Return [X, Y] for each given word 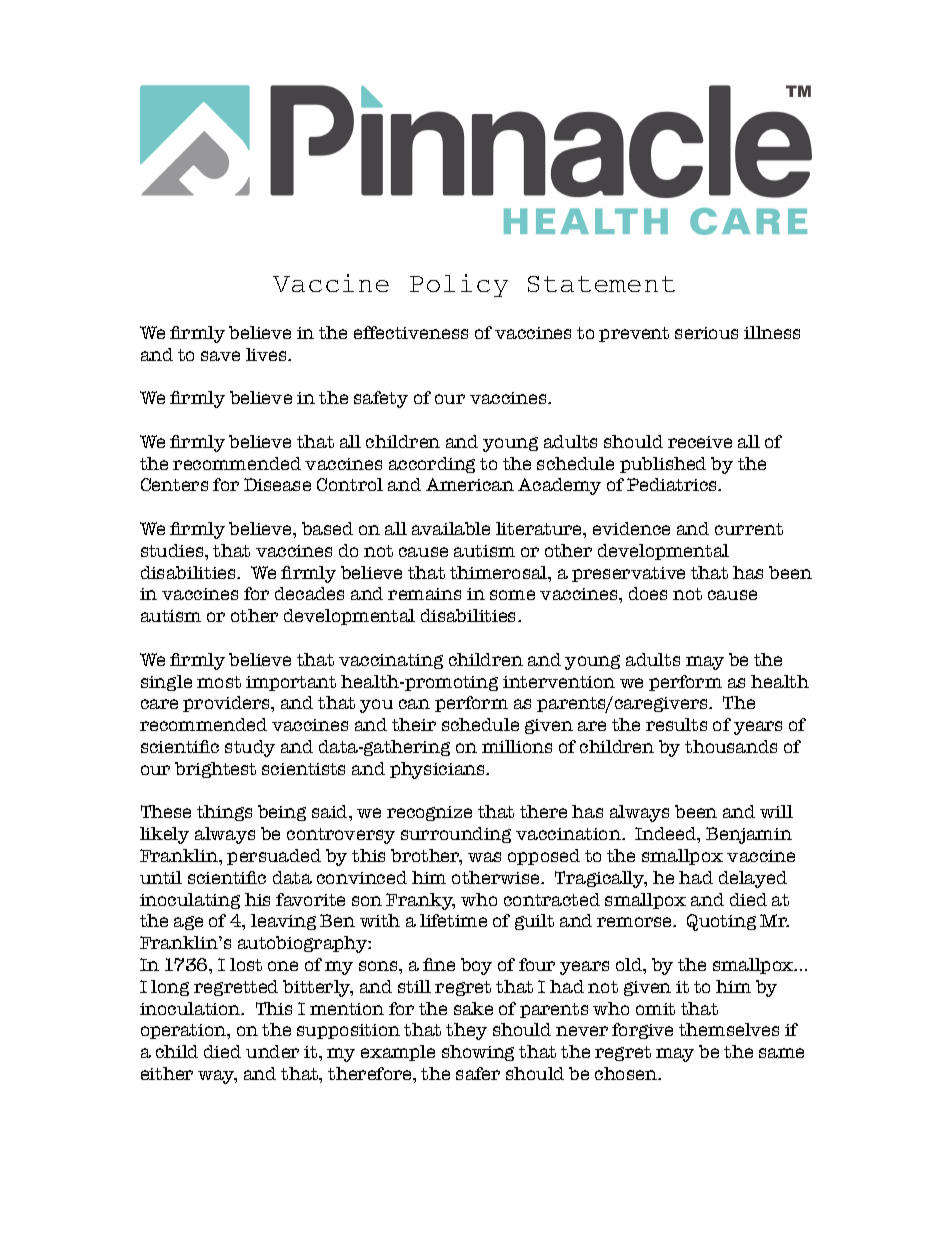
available [451, 528]
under [272, 1051]
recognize [429, 813]
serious [706, 333]
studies [173, 550]
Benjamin [749, 835]
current [749, 529]
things [224, 813]
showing [478, 1053]
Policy [459, 285]
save [220, 356]
